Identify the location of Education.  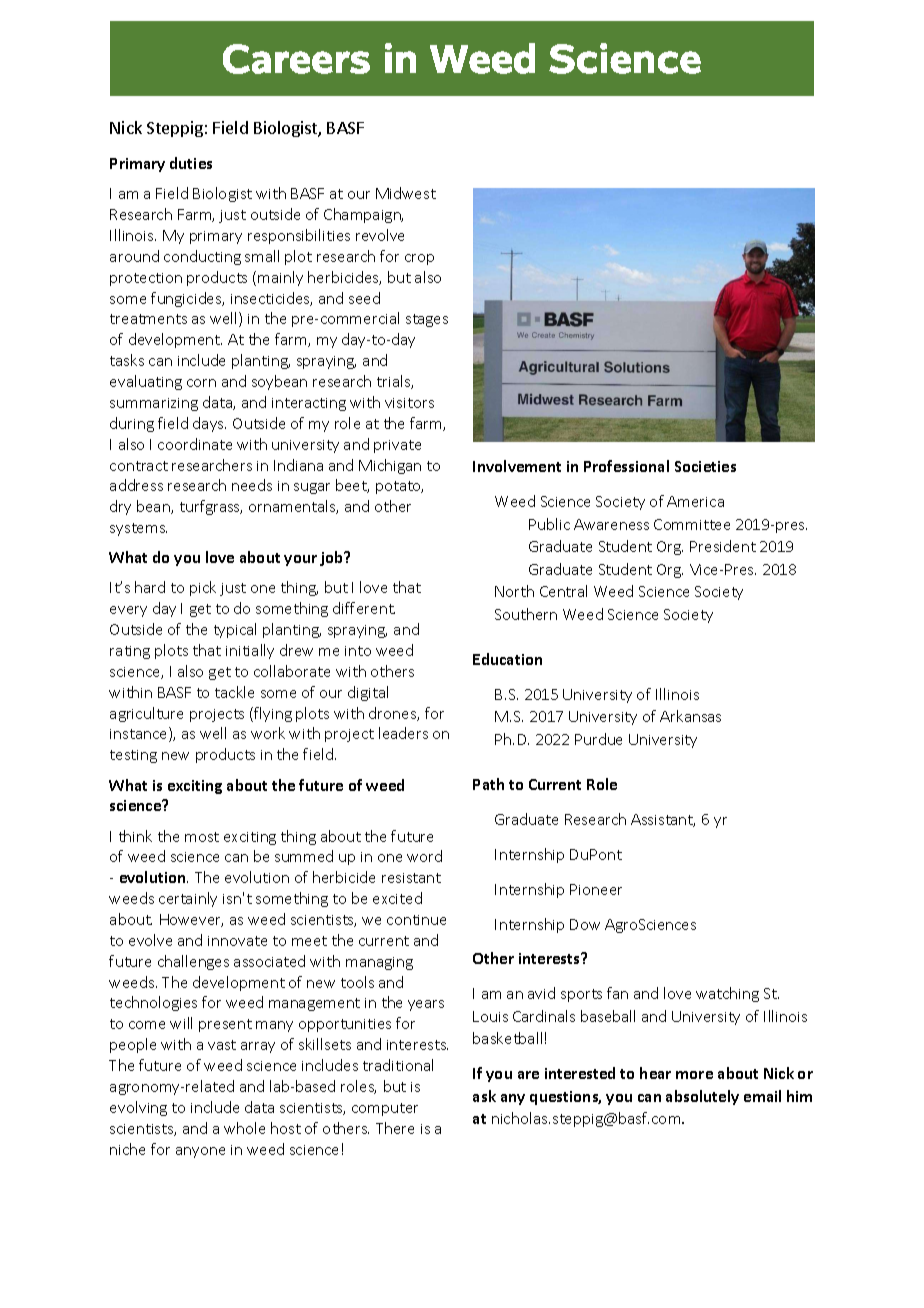
(507, 659).
